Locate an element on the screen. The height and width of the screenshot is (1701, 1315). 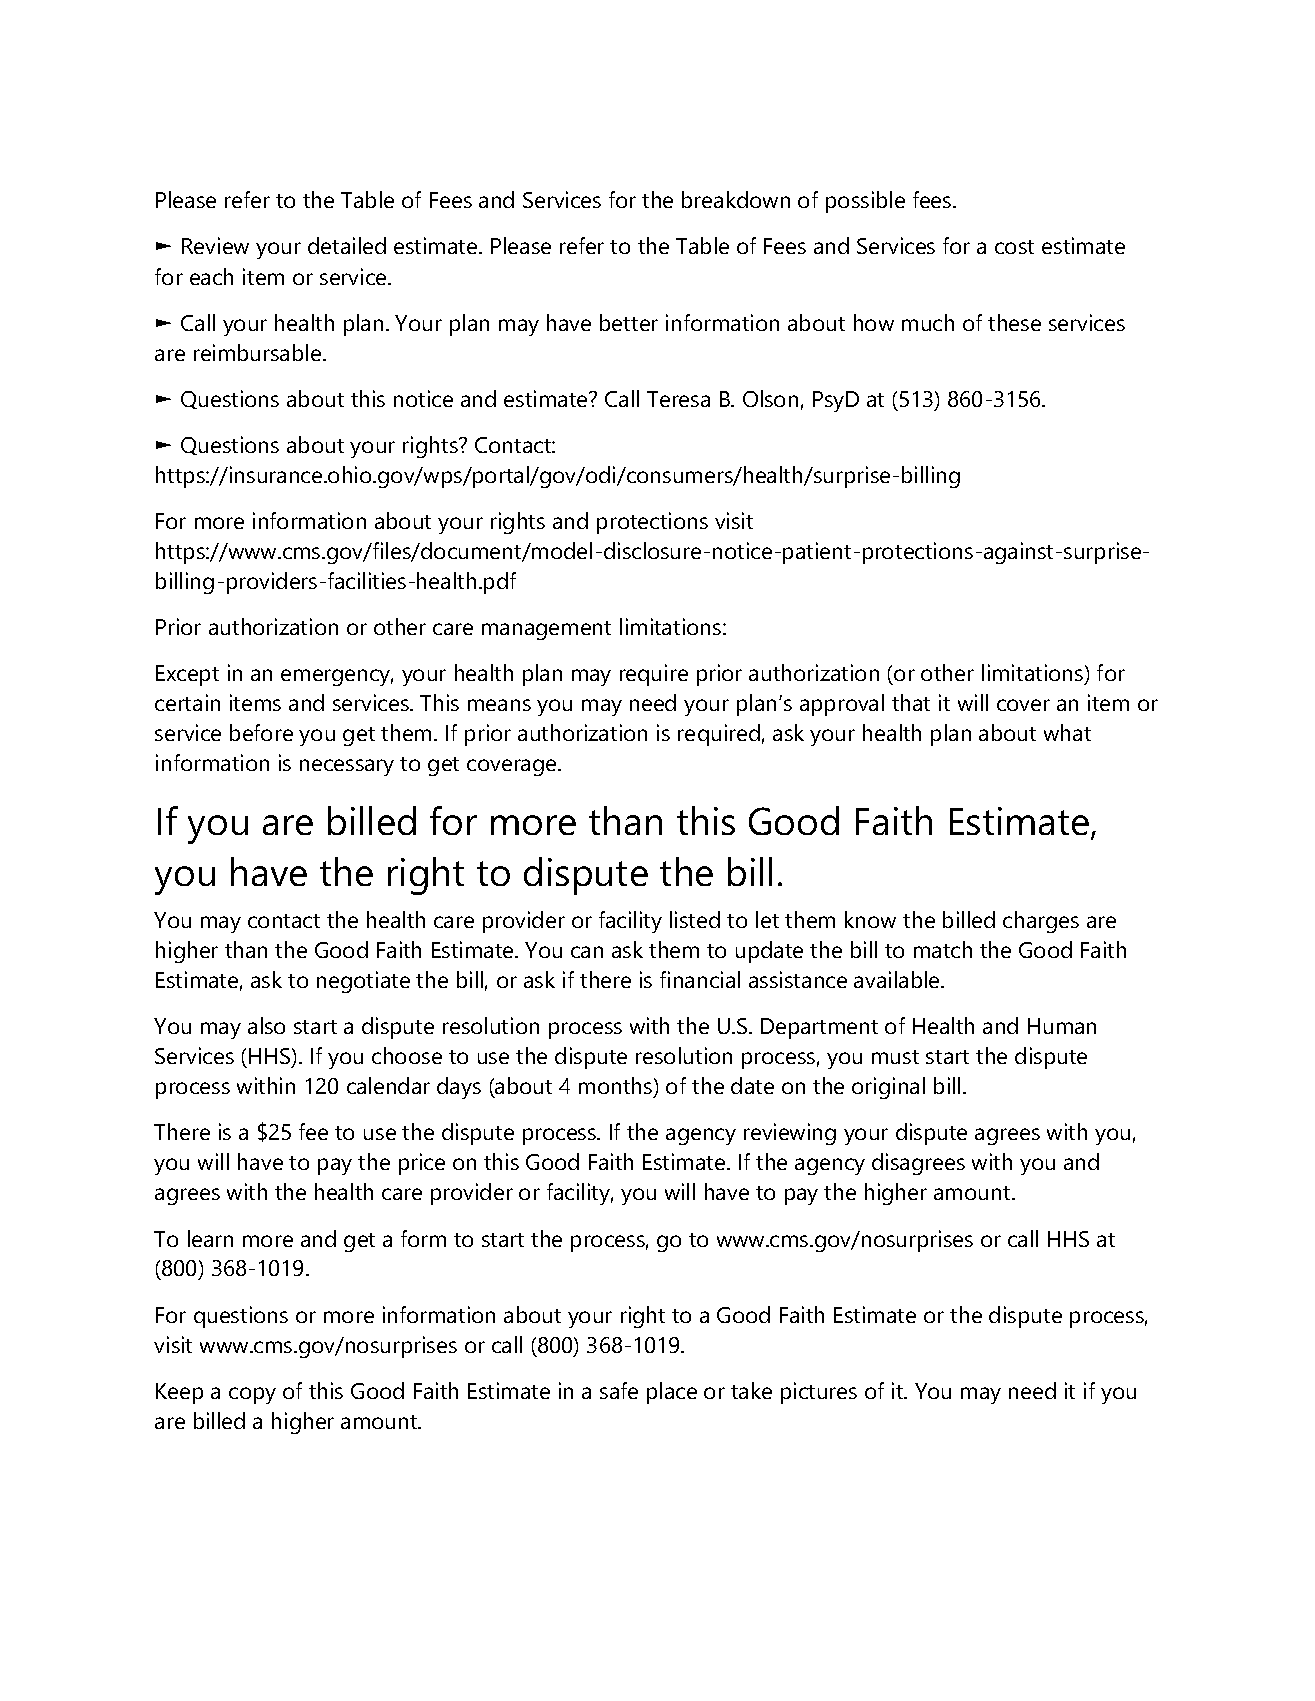
what is located at coordinates (1067, 732).
